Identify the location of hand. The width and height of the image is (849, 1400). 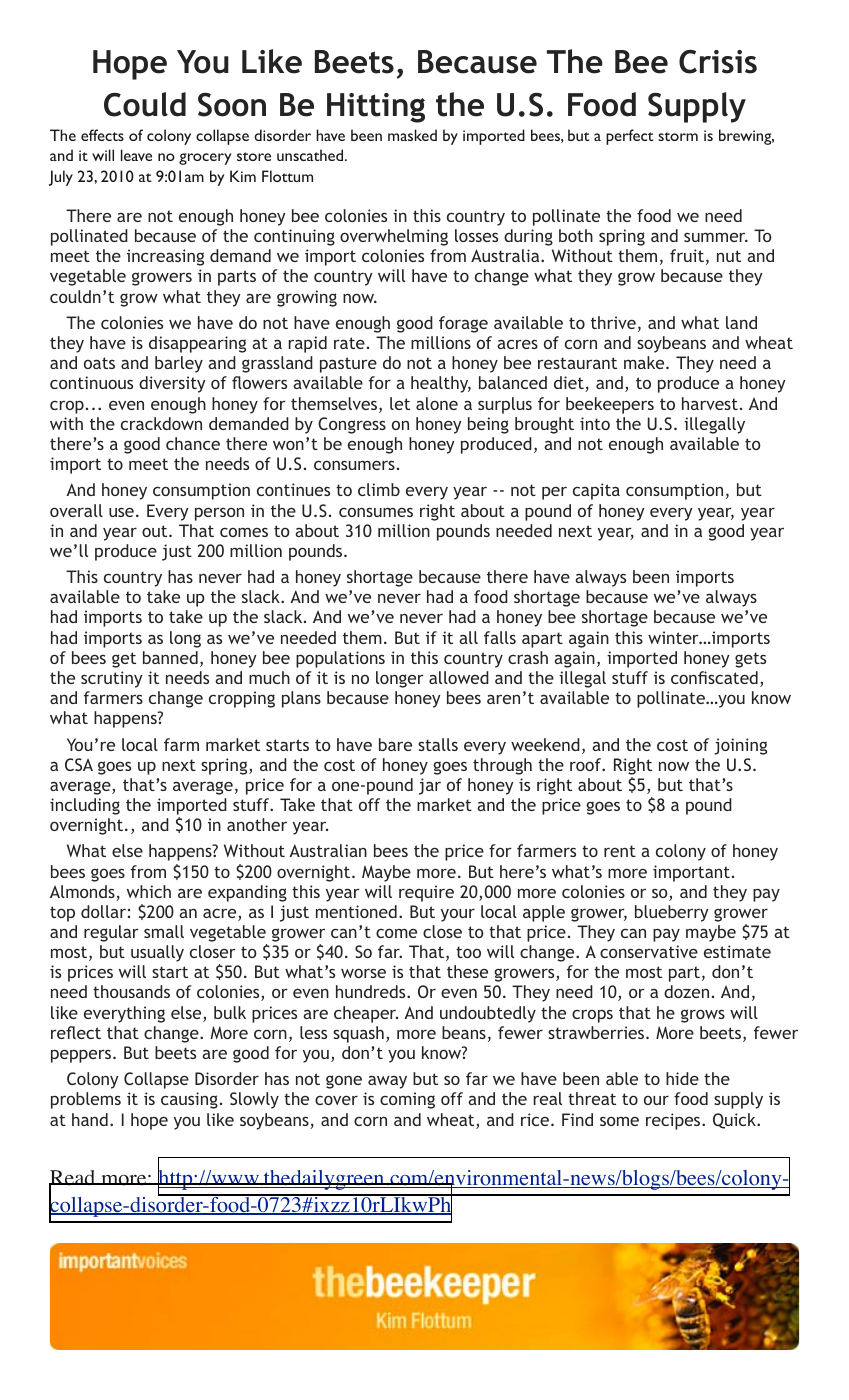
(90, 1119).
